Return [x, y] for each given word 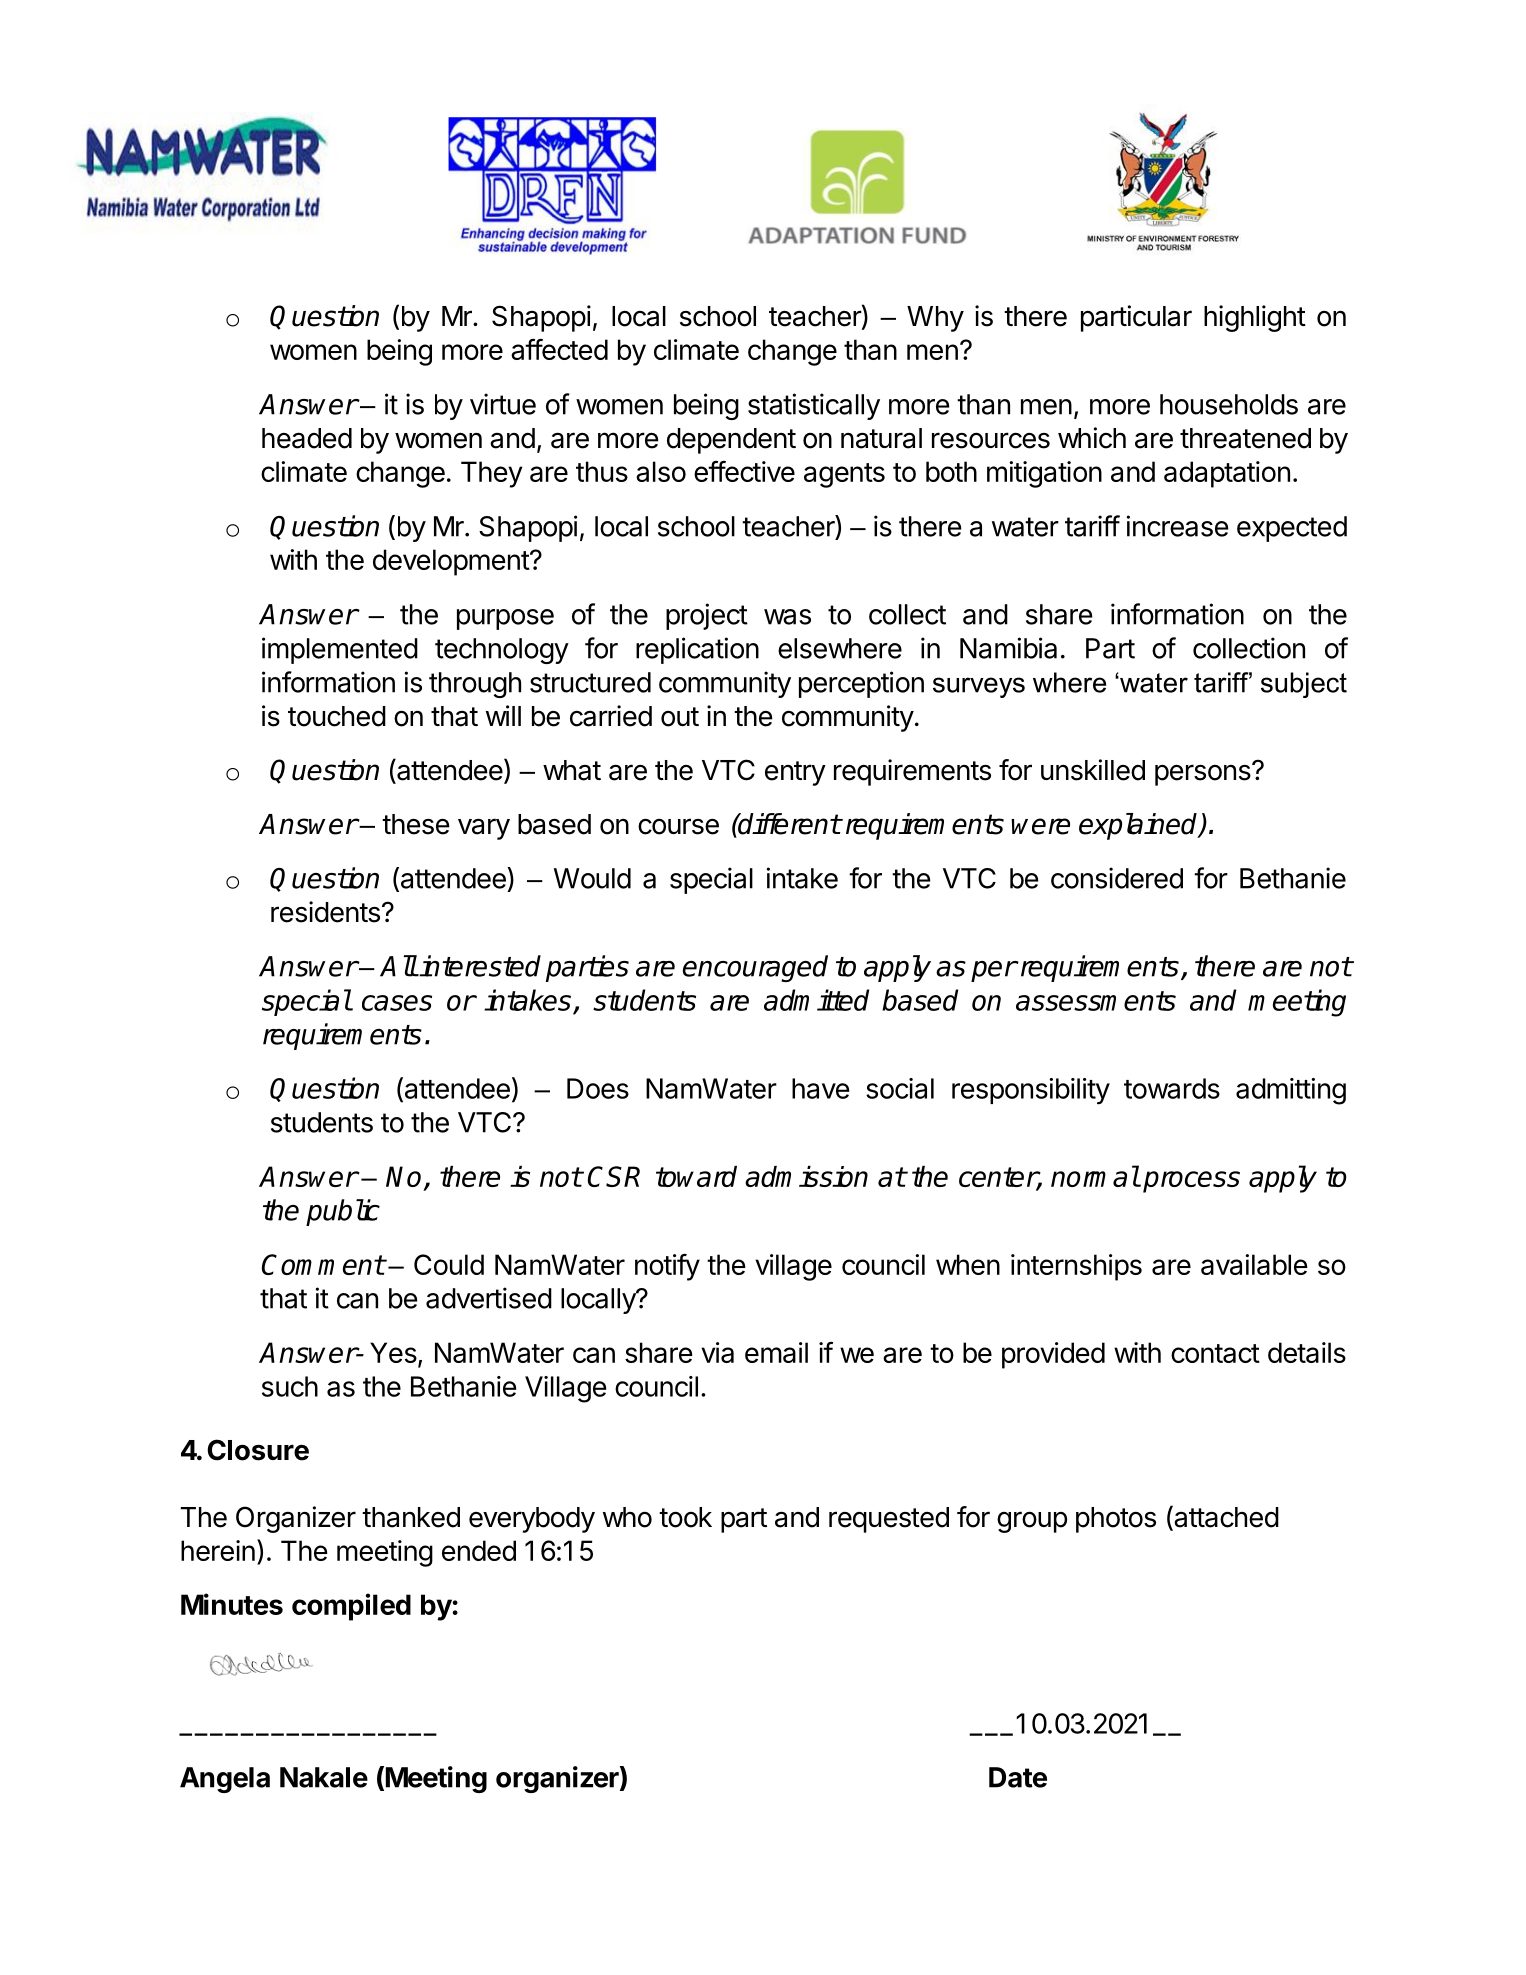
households [1229, 404]
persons [1204, 774]
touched [337, 716]
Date [1018, 1777]
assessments [1096, 1001]
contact [1215, 1353]
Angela [225, 1780]
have [820, 1088]
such [290, 1386]
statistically [814, 406]
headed [307, 438]
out [680, 717]
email [776, 1352]
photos [1116, 1520]
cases [397, 1003]
